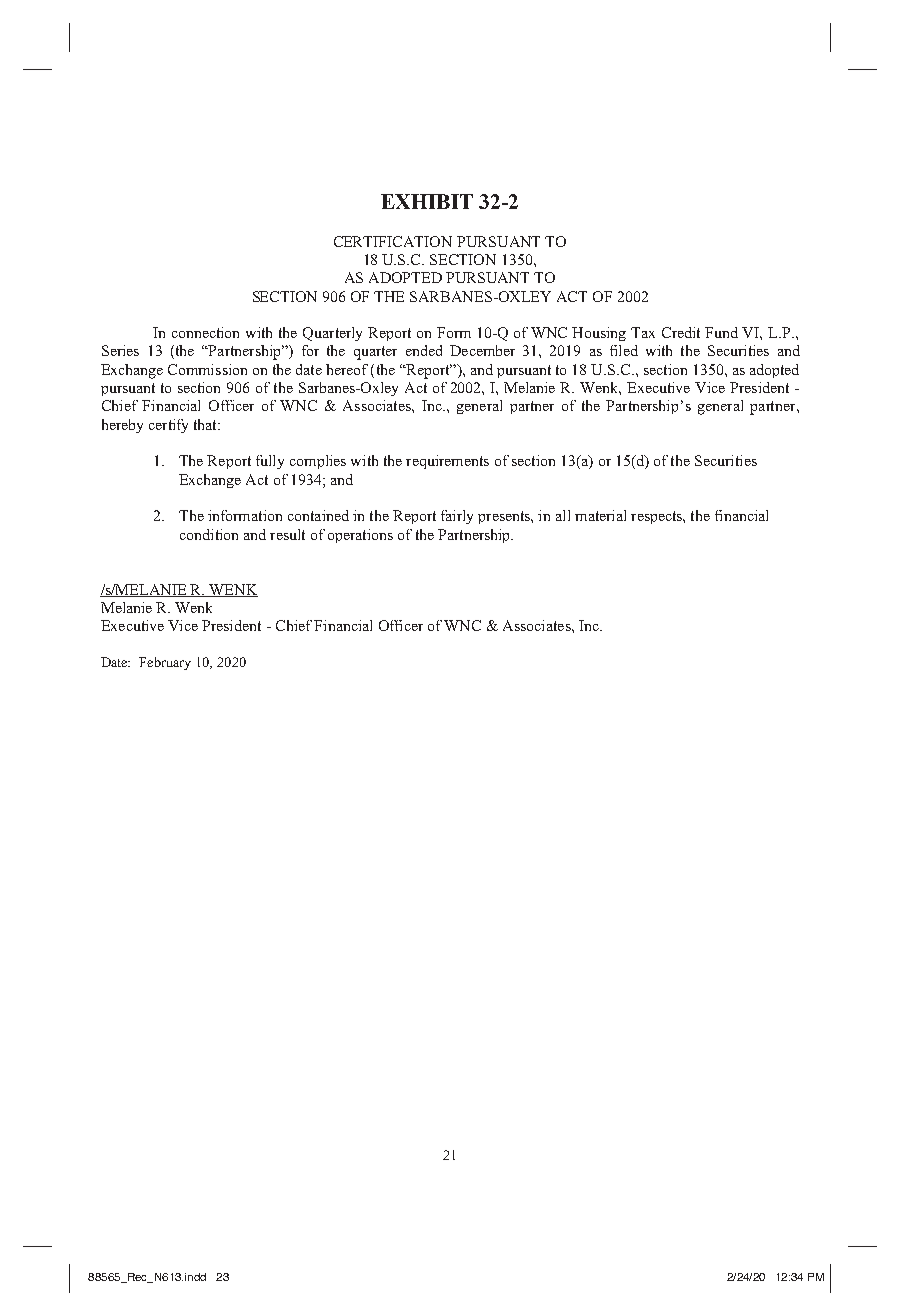 The width and height of the image is (900, 1316). What do you see at coordinates (393, 241) in the image?
I see `CERTIFICATION` at bounding box center [393, 241].
